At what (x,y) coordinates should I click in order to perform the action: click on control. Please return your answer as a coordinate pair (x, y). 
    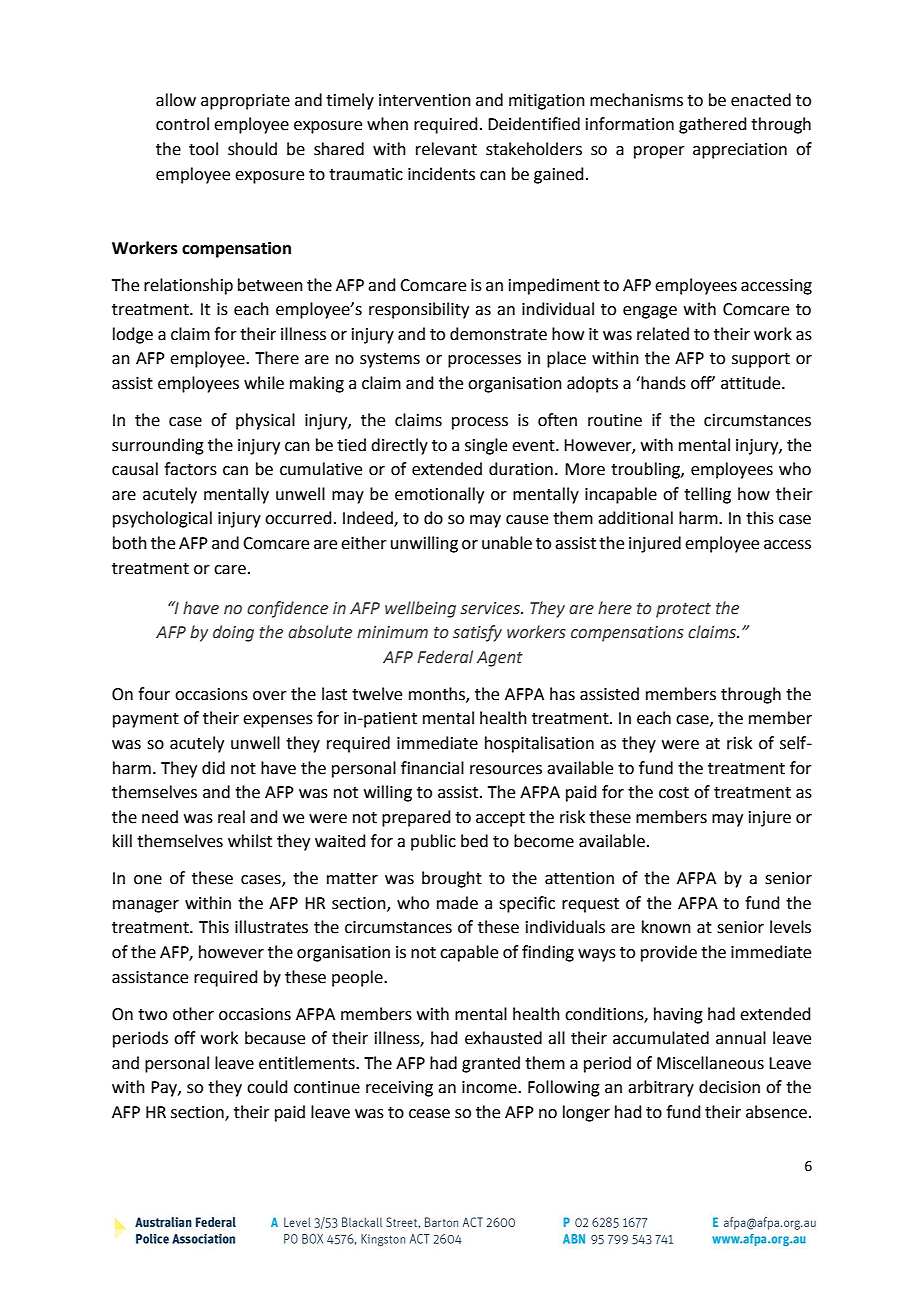
    Looking at the image, I should click on (182, 124).
